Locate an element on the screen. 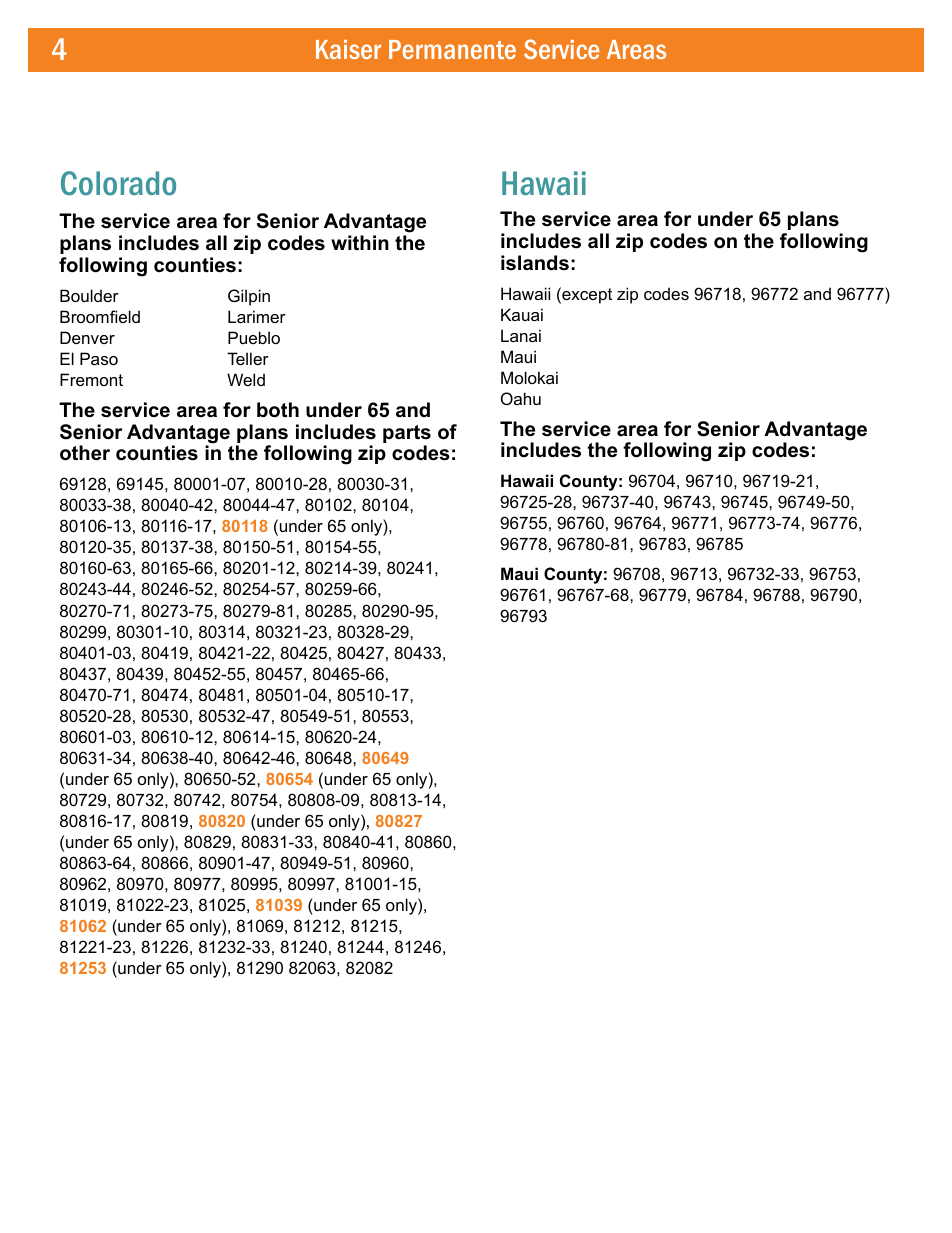 The image size is (952, 1233). islands is located at coordinates (535, 263).
